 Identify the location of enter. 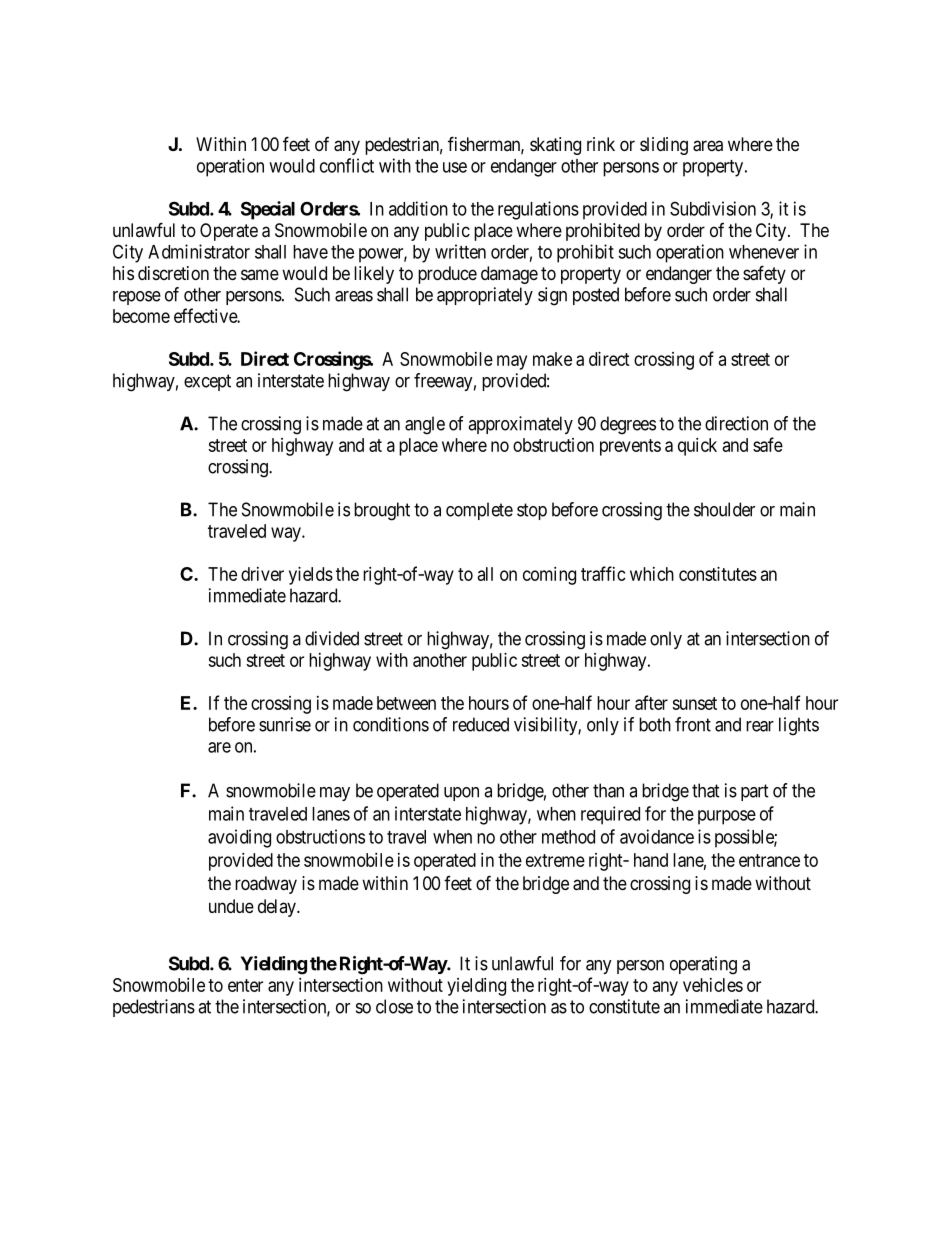
(245, 985).
